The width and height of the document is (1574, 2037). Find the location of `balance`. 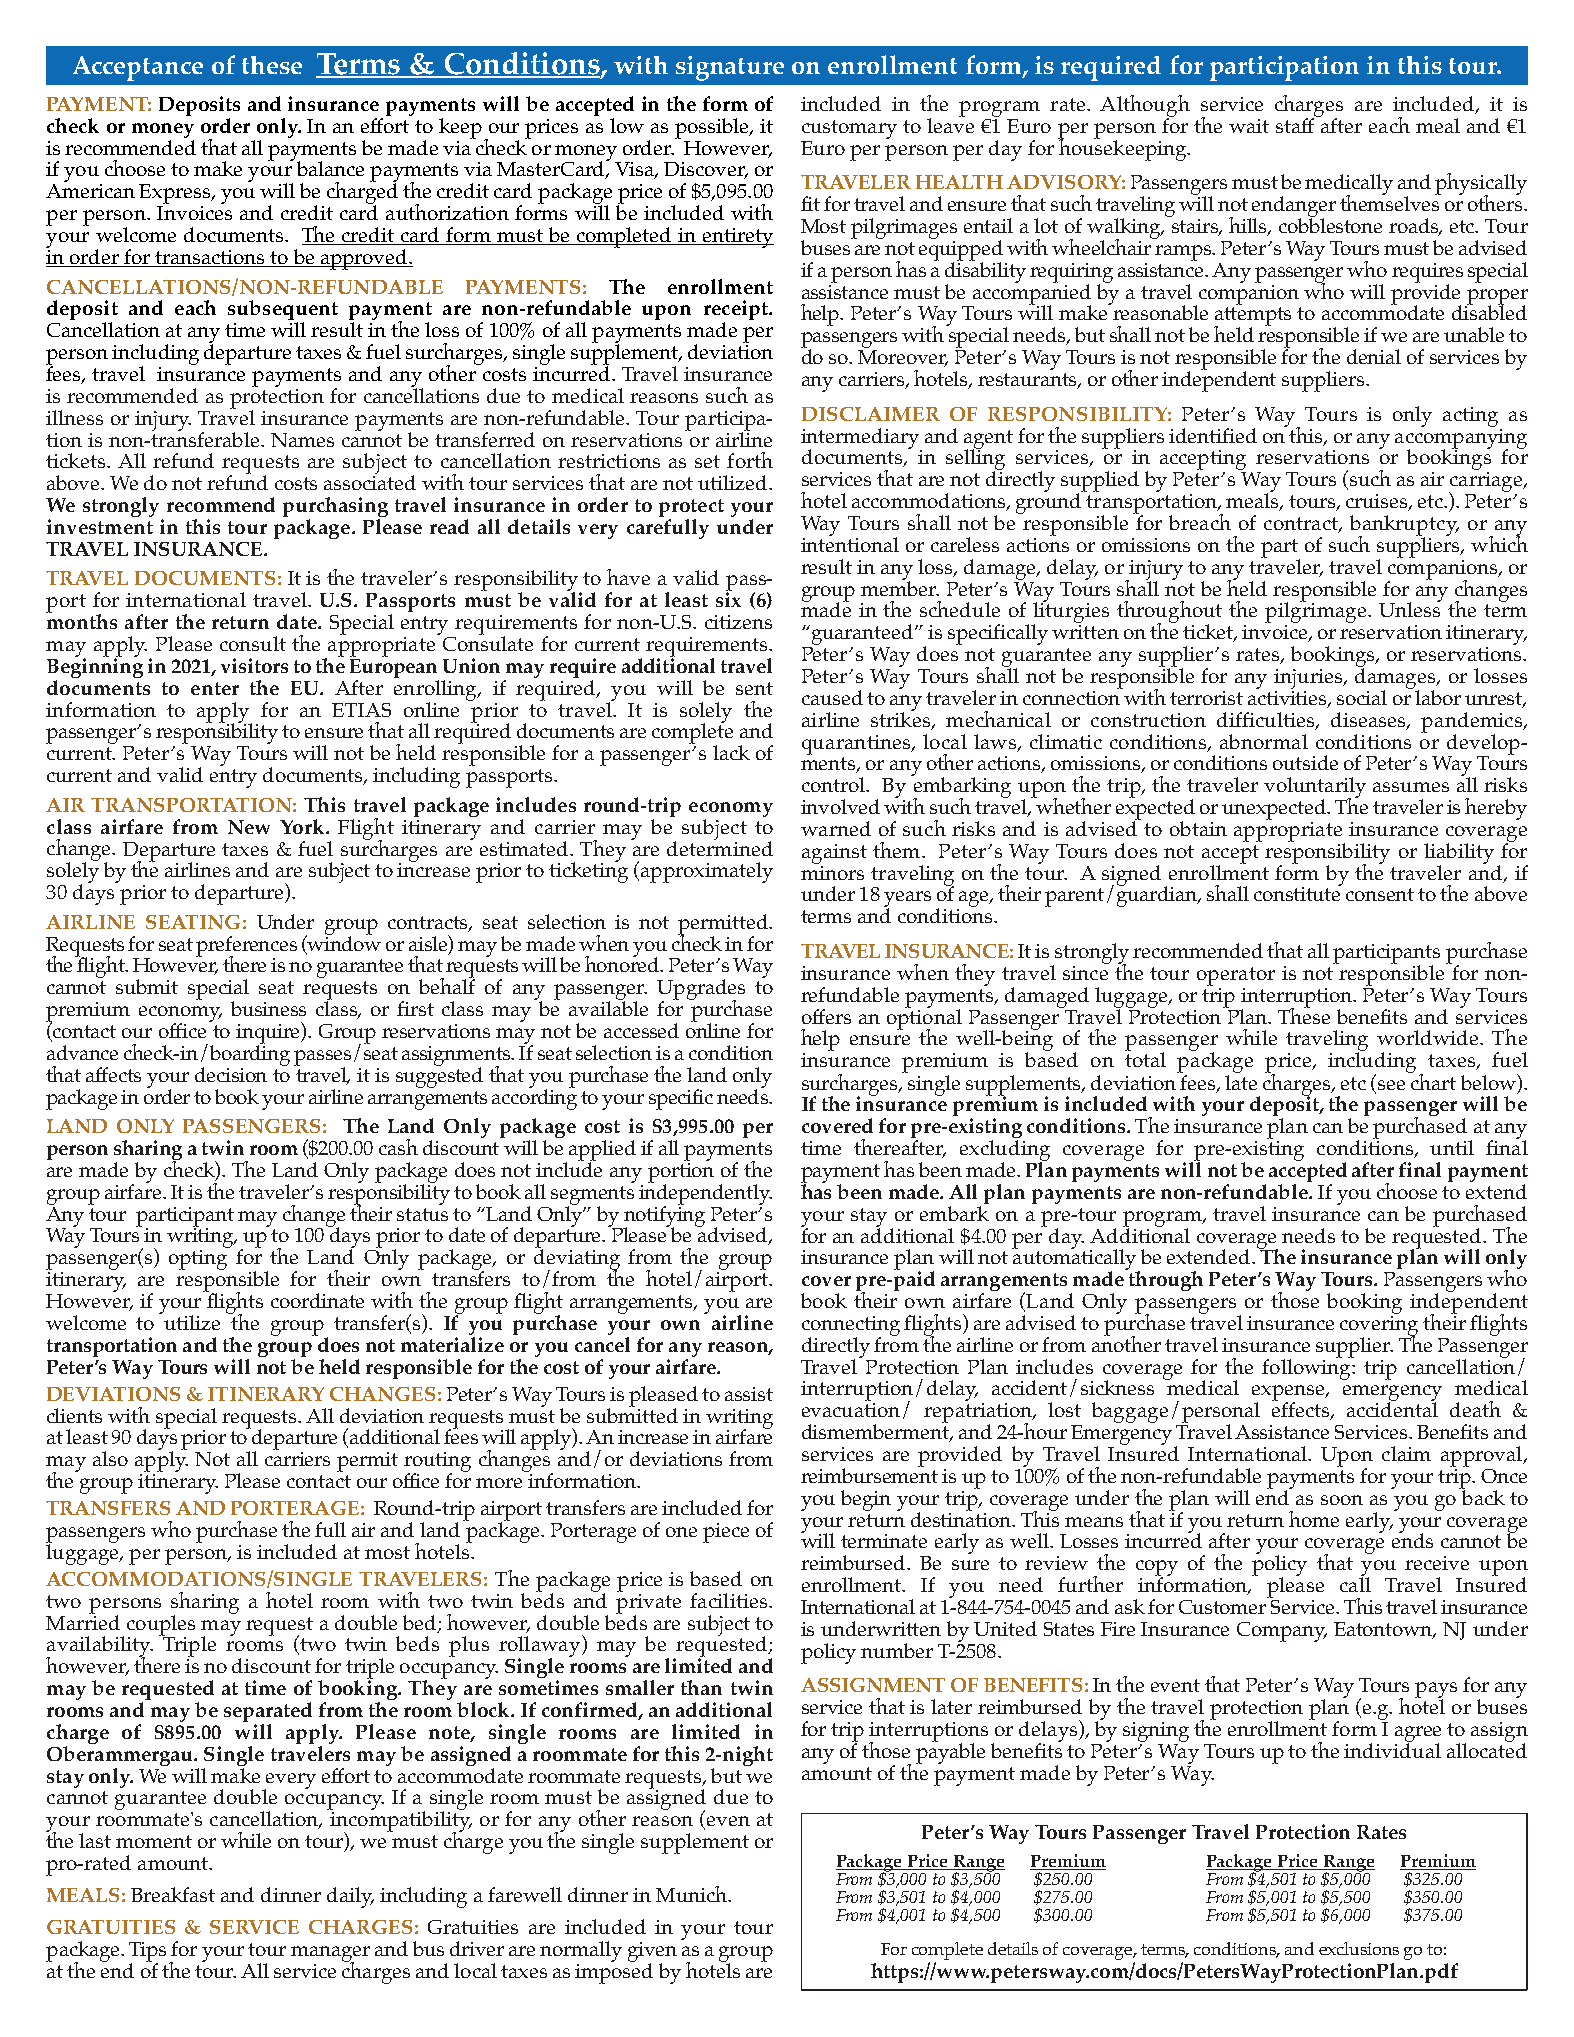

balance is located at coordinates (330, 168).
